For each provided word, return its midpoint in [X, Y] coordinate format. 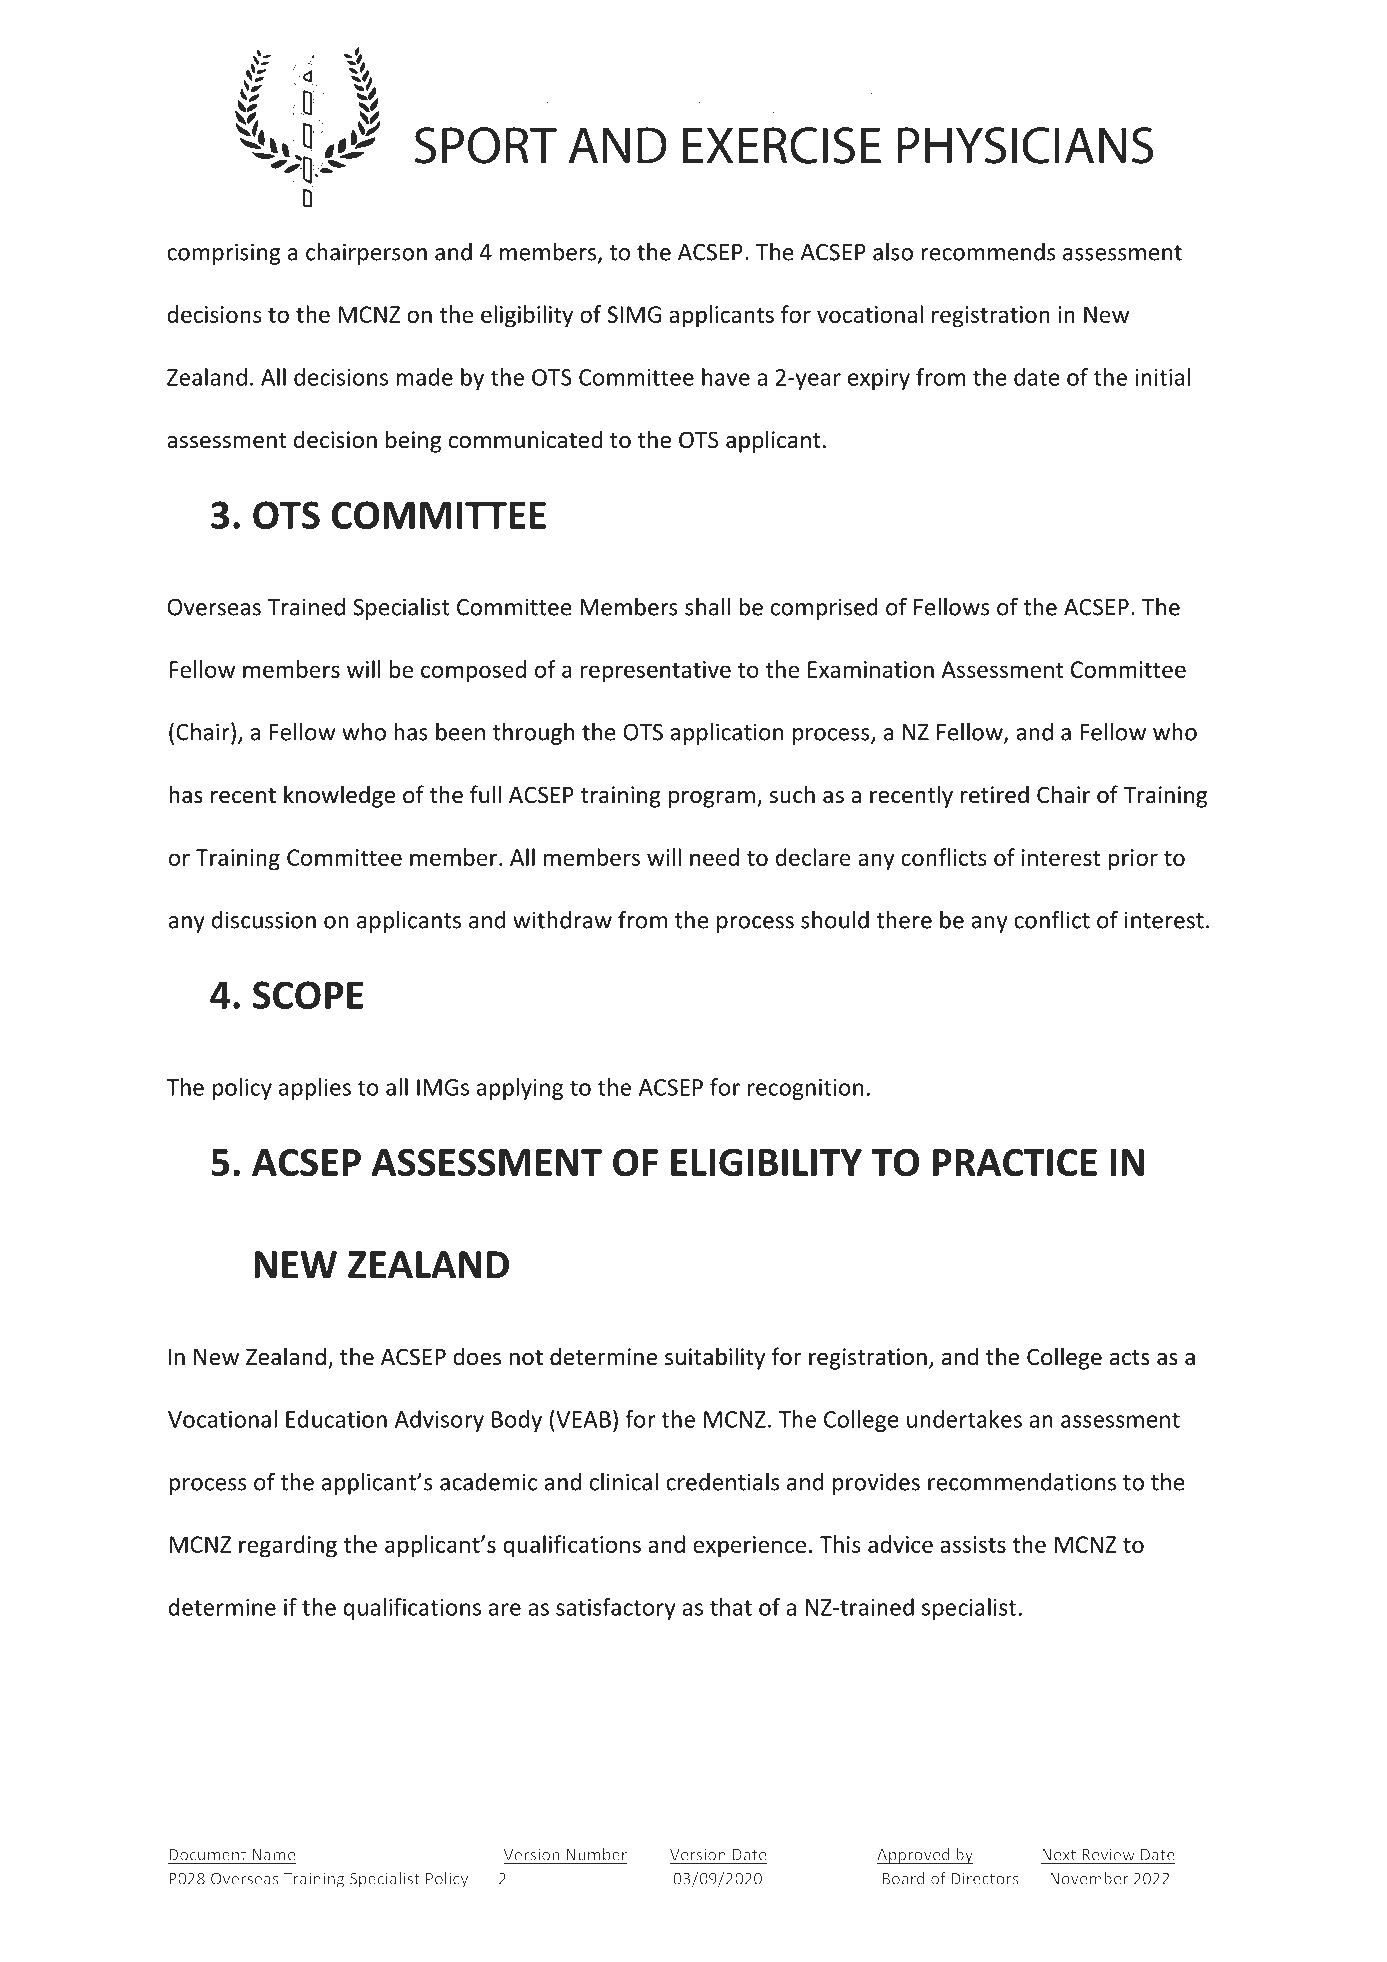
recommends [988, 252]
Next [1059, 1856]
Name [273, 1856]
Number [595, 1855]
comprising [224, 254]
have [726, 377]
